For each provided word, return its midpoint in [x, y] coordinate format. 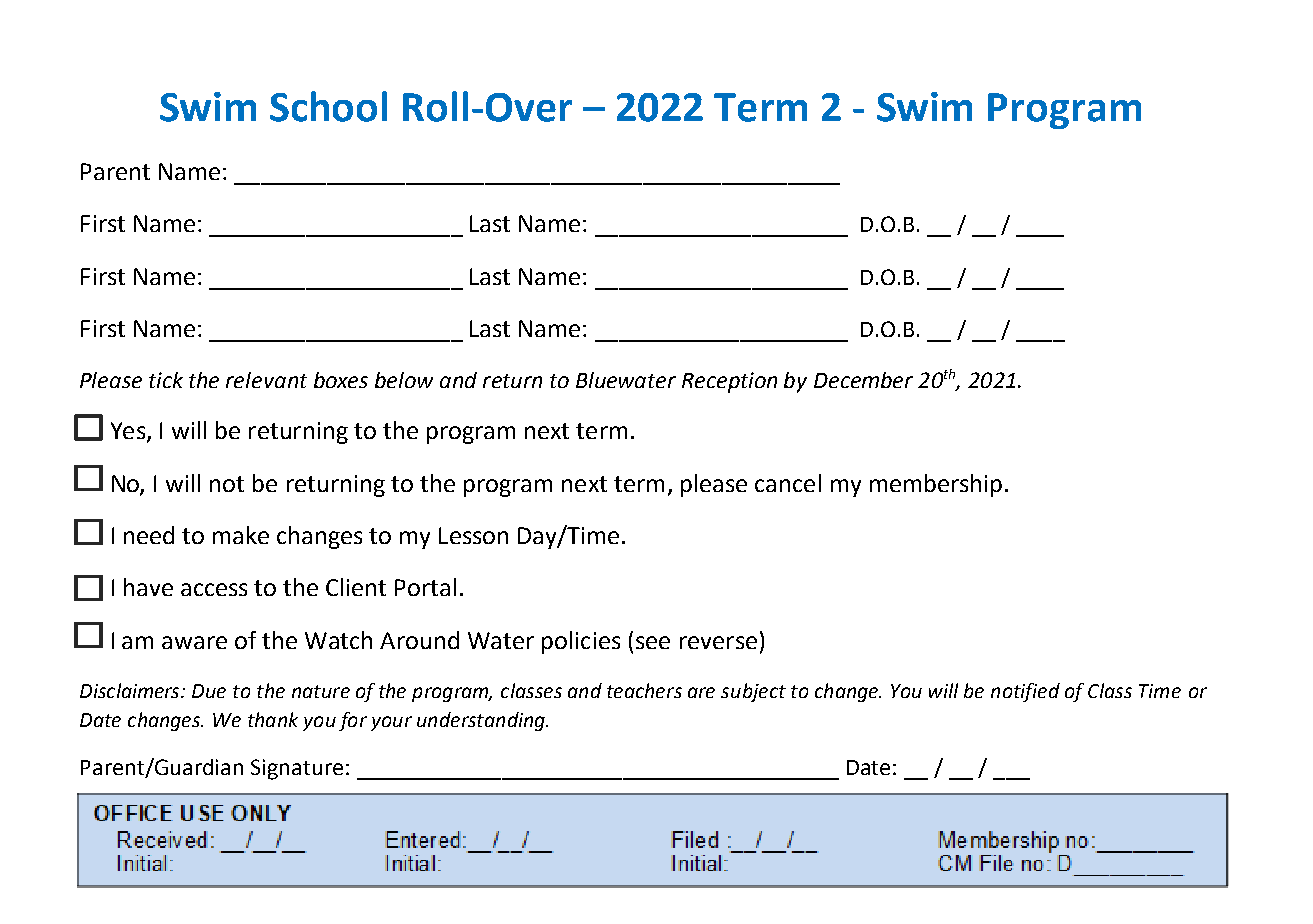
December [863, 380]
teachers [644, 690]
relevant [266, 380]
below [404, 380]
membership [936, 485]
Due [209, 691]
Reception [729, 382]
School [328, 106]
